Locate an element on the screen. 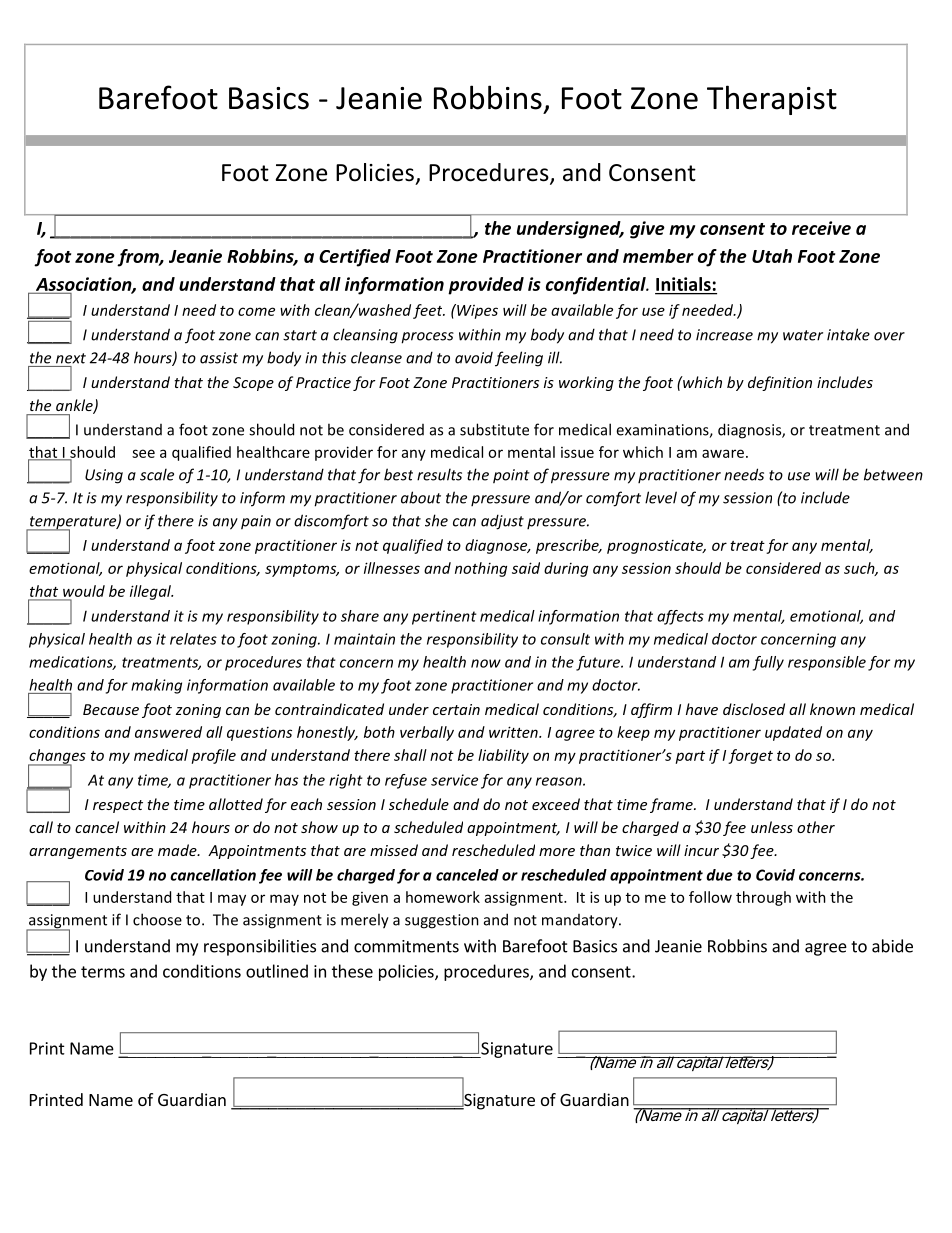  illegal is located at coordinates (151, 592).
